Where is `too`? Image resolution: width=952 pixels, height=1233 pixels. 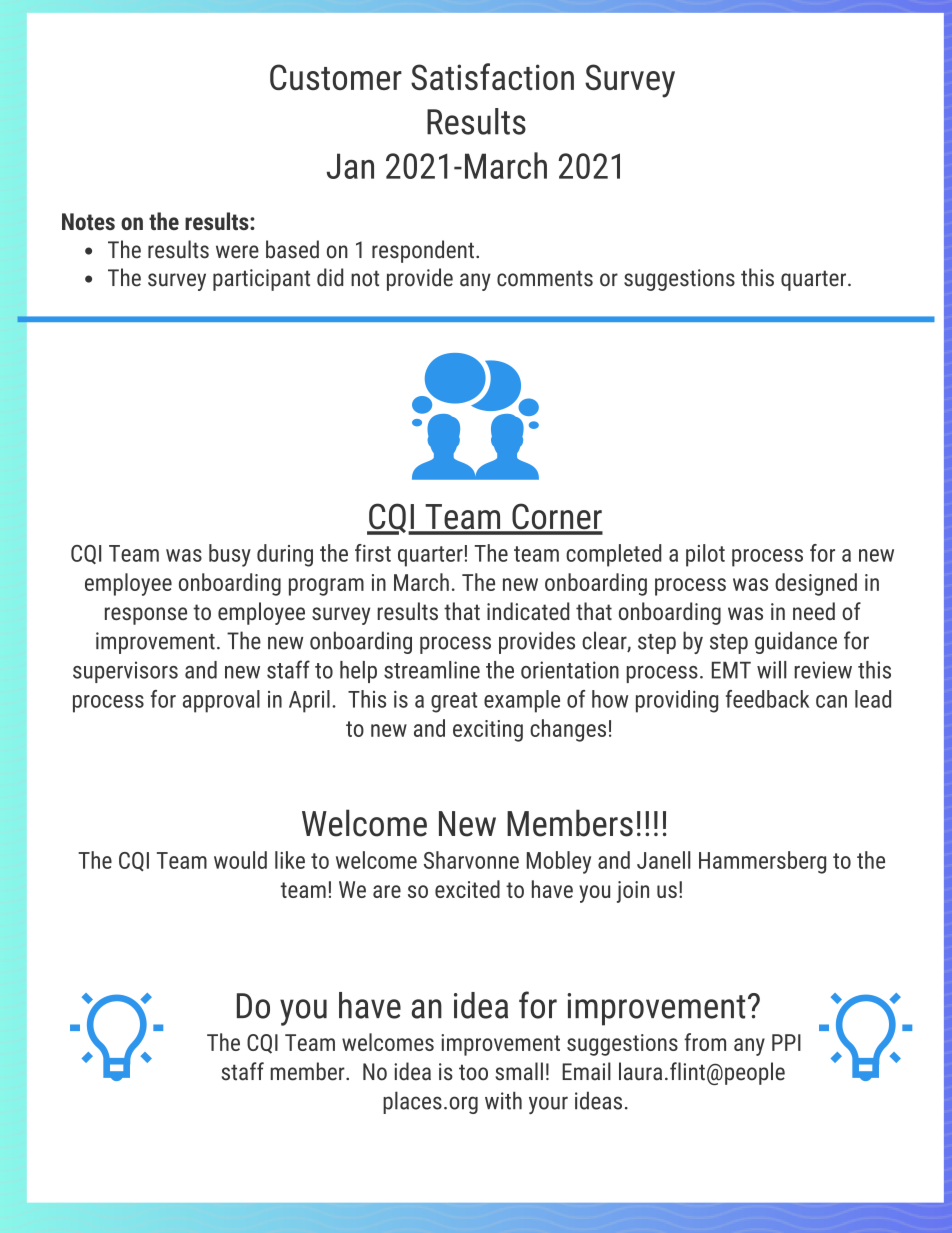 too is located at coordinates (473, 1072).
